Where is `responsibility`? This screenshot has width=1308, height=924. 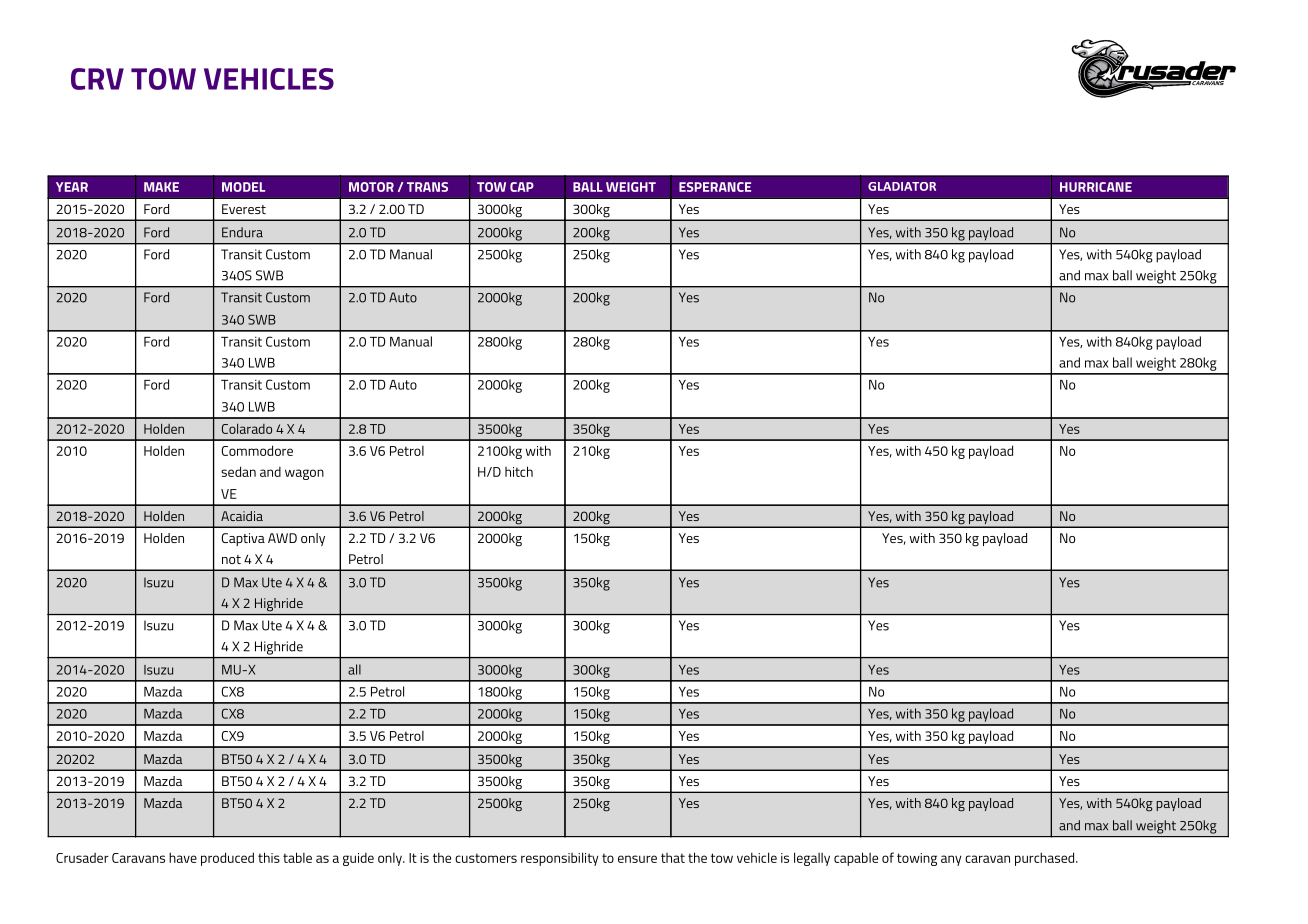 responsibility is located at coordinates (560, 859).
